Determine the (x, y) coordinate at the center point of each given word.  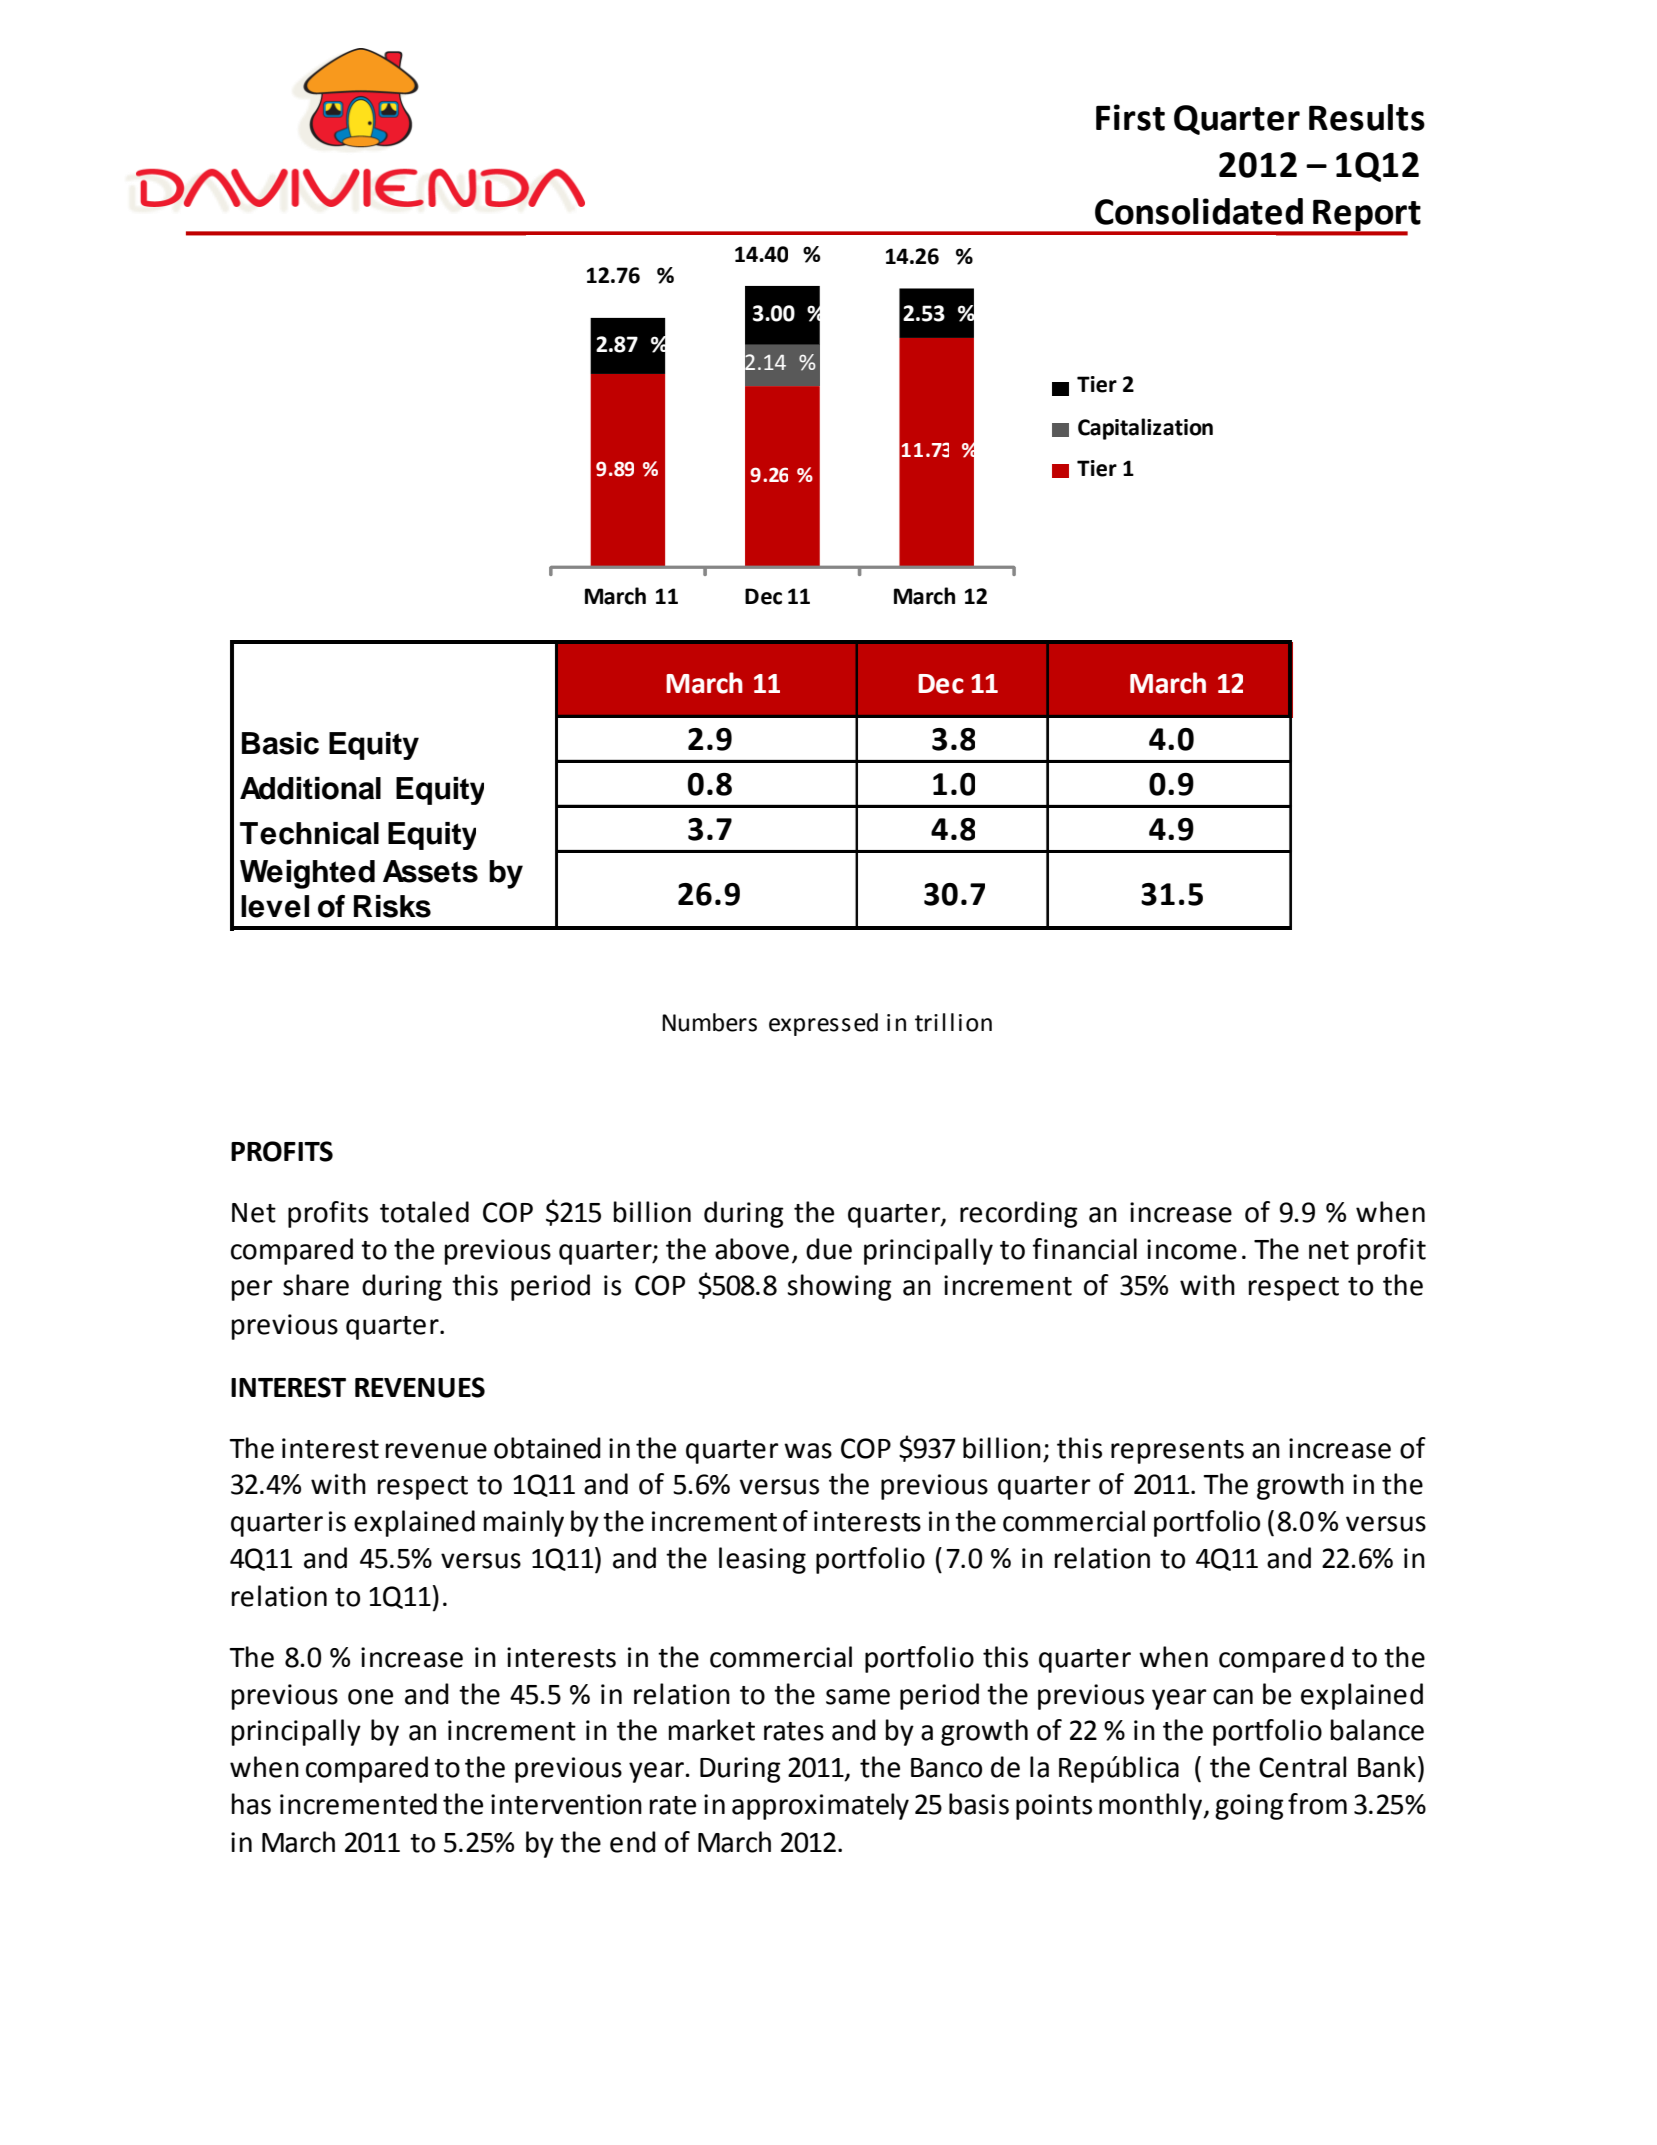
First (1130, 117)
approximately (820, 1806)
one (370, 1697)
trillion (953, 1022)
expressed (823, 1024)
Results (1367, 117)
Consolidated (1199, 211)
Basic (280, 743)
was (808, 1451)
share (316, 1285)
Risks (392, 906)
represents (1177, 1452)
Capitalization (1145, 429)
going (1249, 1807)
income (1192, 1249)
